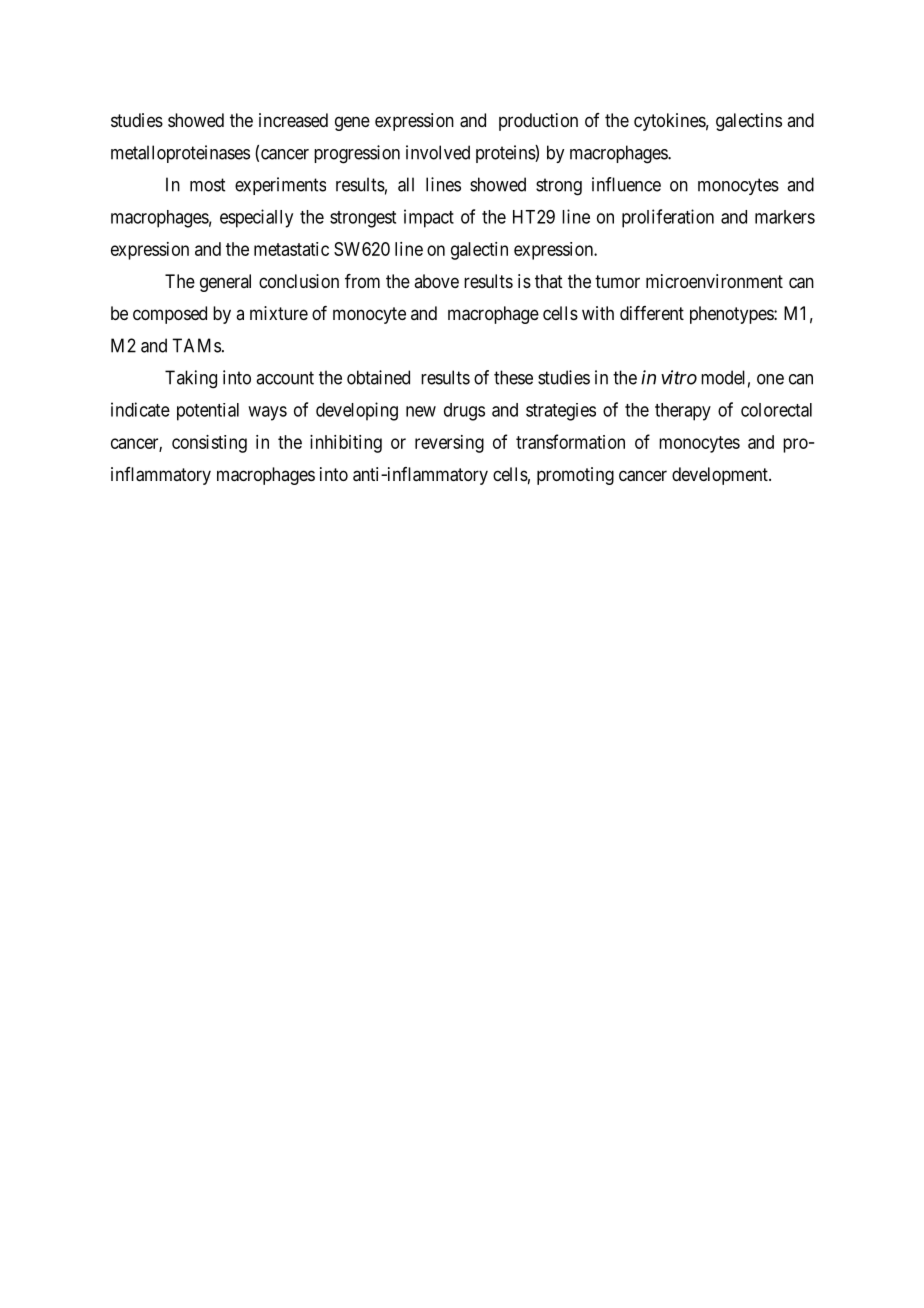  I want to click on consisting, so click(209, 444).
